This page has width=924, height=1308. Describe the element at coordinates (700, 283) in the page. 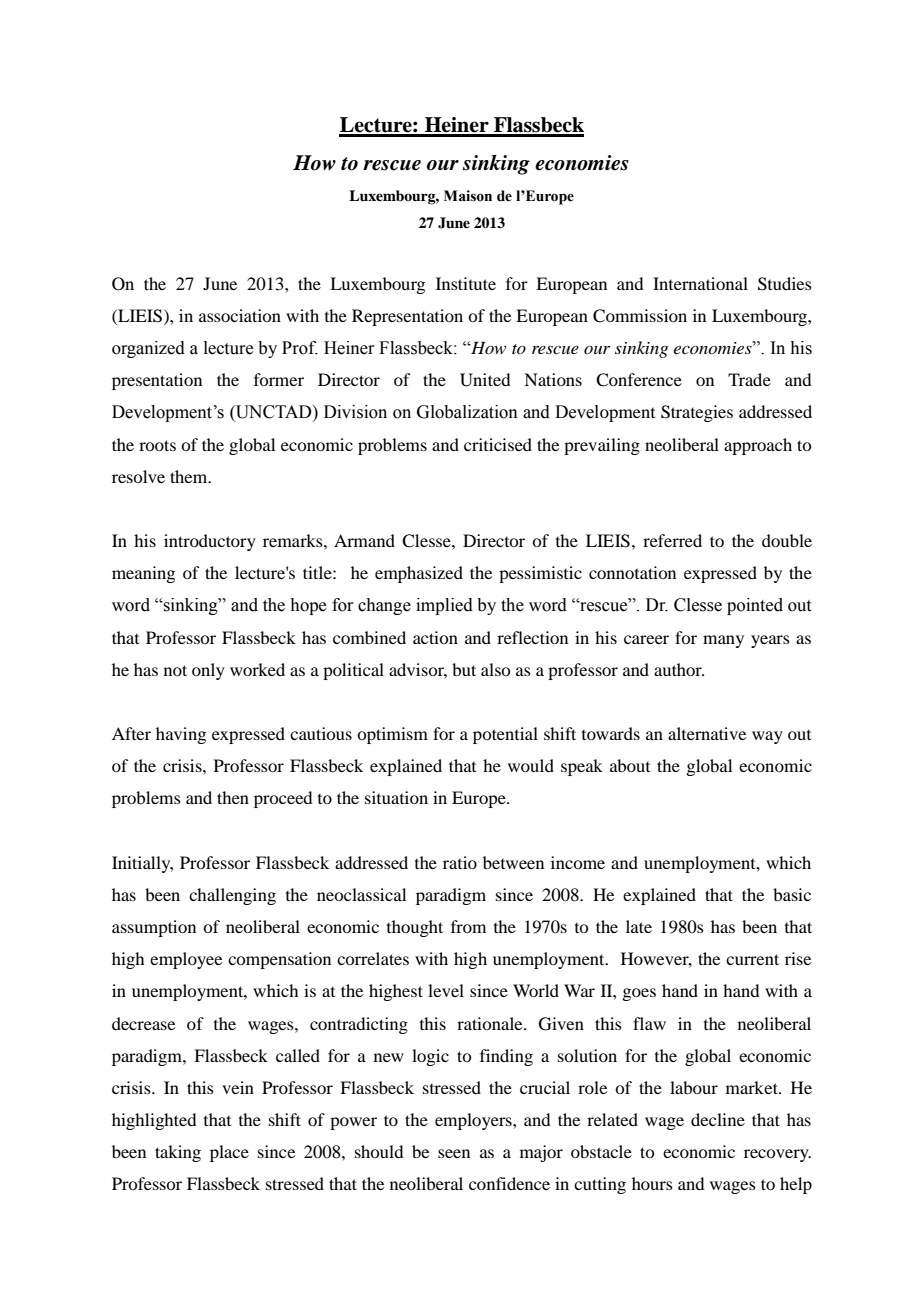

I see `International` at that location.
